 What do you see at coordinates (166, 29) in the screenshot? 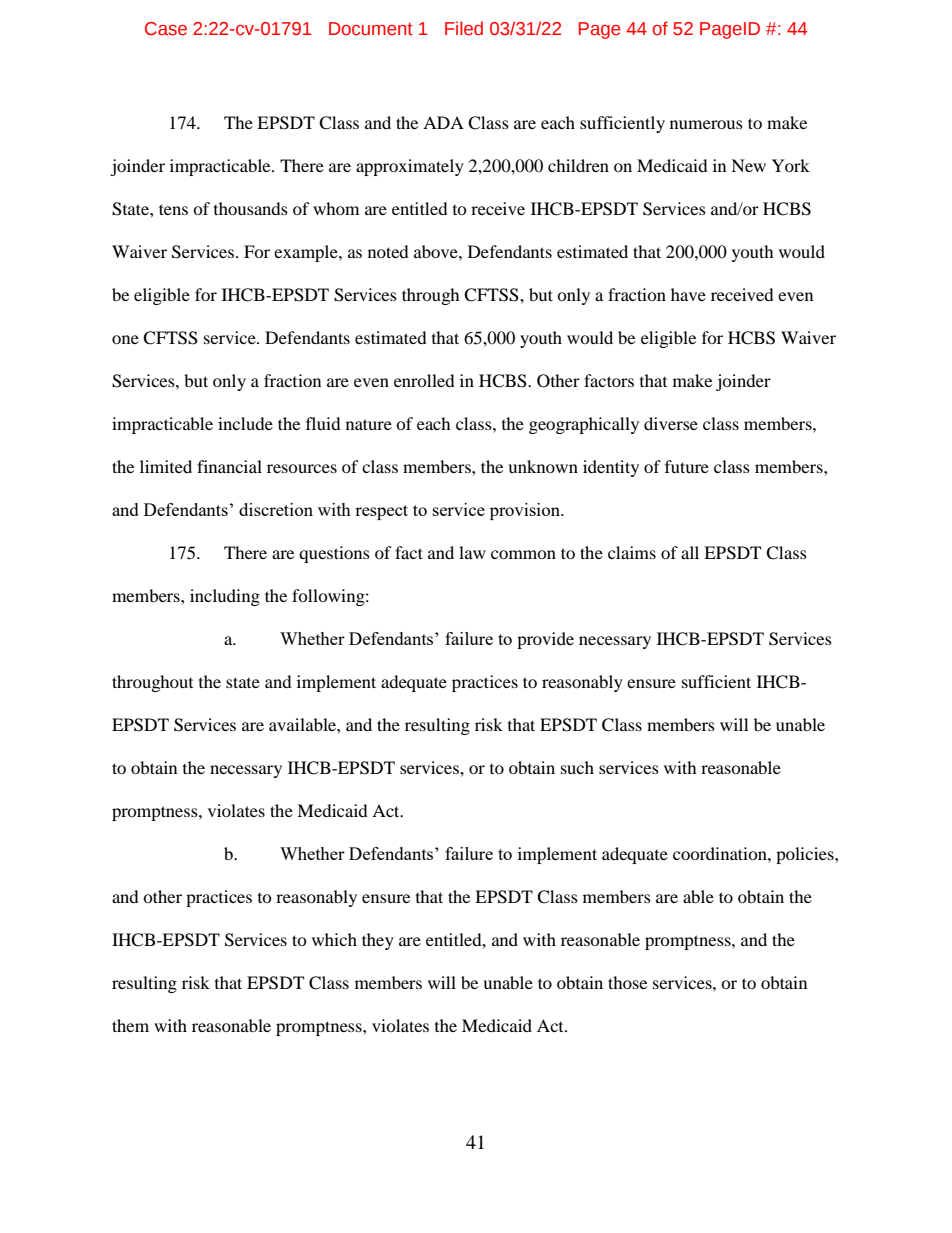
I see `Case` at bounding box center [166, 29].
